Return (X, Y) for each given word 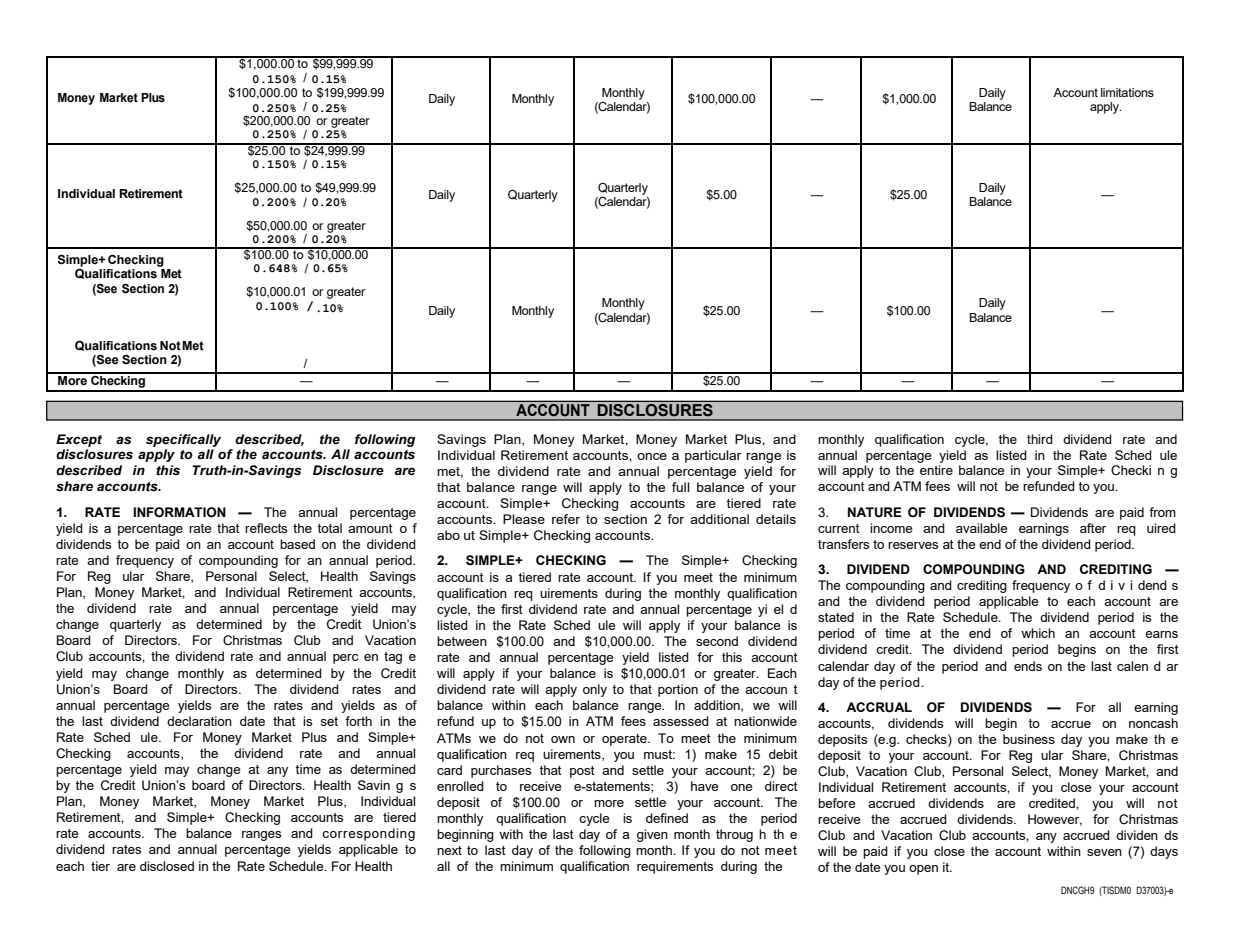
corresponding (368, 834)
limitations (1127, 92)
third (1040, 439)
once (652, 456)
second (717, 641)
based (297, 544)
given (652, 835)
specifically (183, 440)
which (1038, 633)
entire (936, 470)
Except (79, 440)
